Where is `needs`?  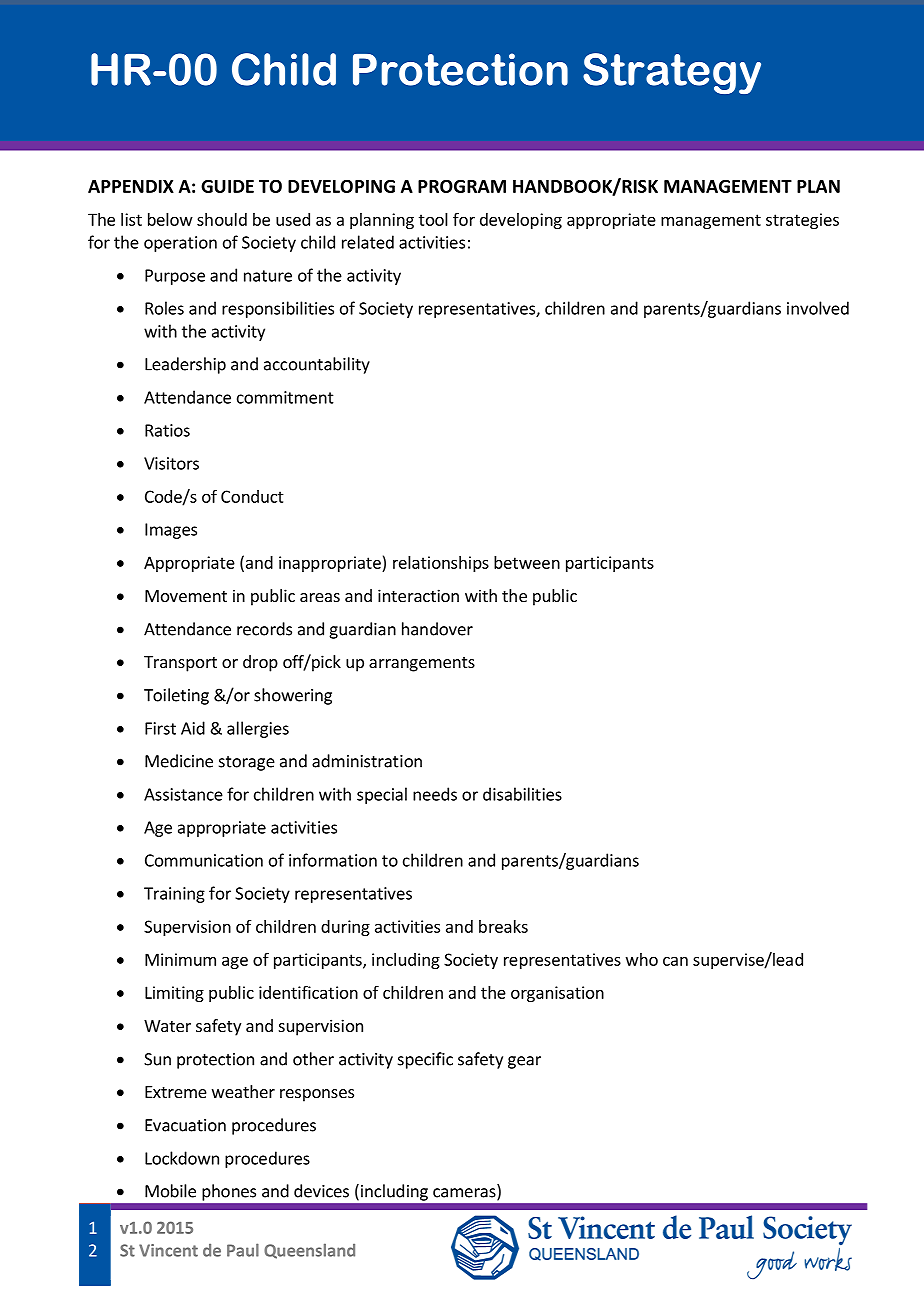 needs is located at coordinates (435, 794).
